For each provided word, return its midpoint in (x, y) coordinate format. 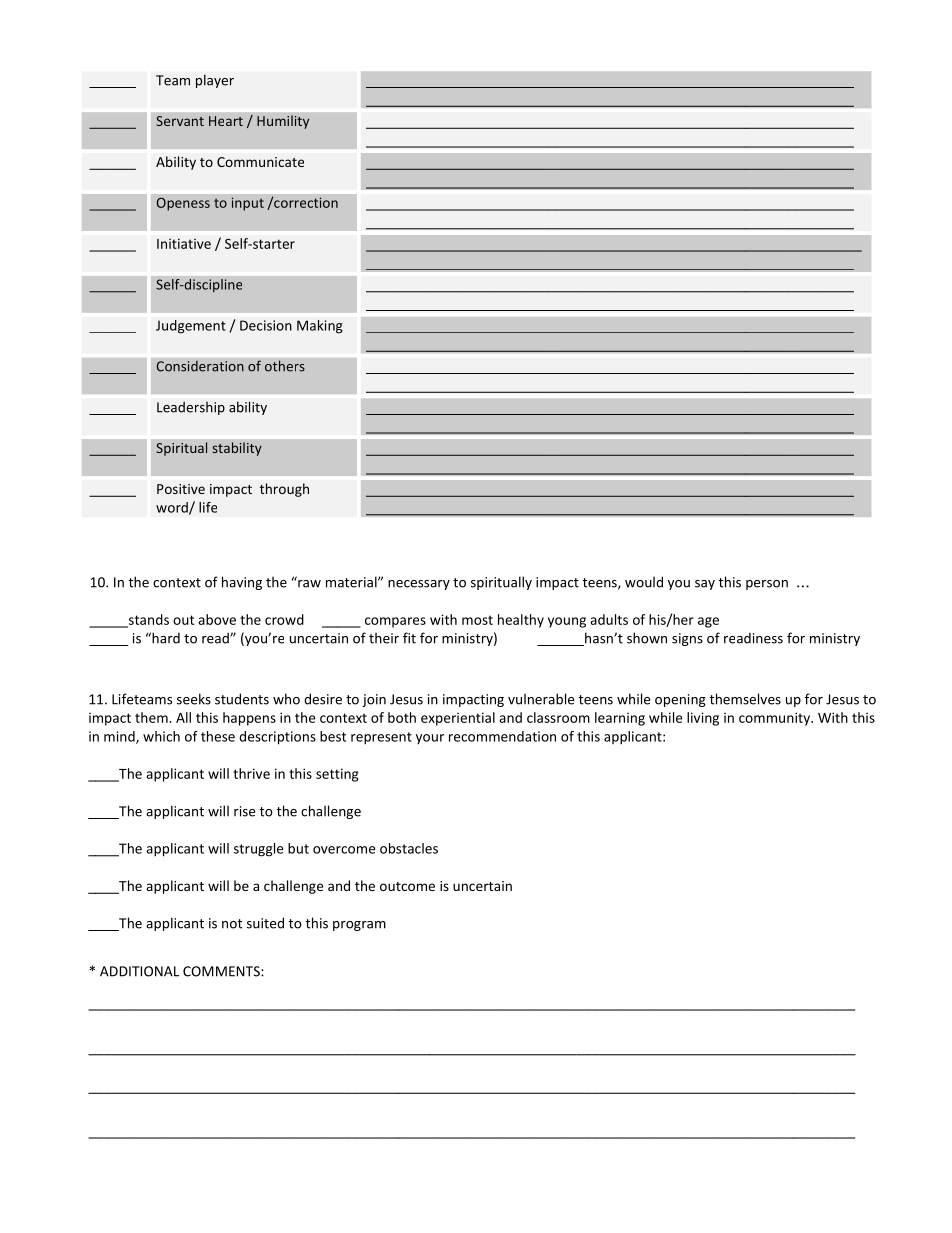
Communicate (260, 162)
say (705, 585)
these (218, 736)
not (232, 924)
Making (320, 327)
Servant (180, 121)
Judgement (191, 327)
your (430, 739)
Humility (283, 122)
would (644, 582)
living (703, 719)
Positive (181, 489)
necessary (419, 585)
